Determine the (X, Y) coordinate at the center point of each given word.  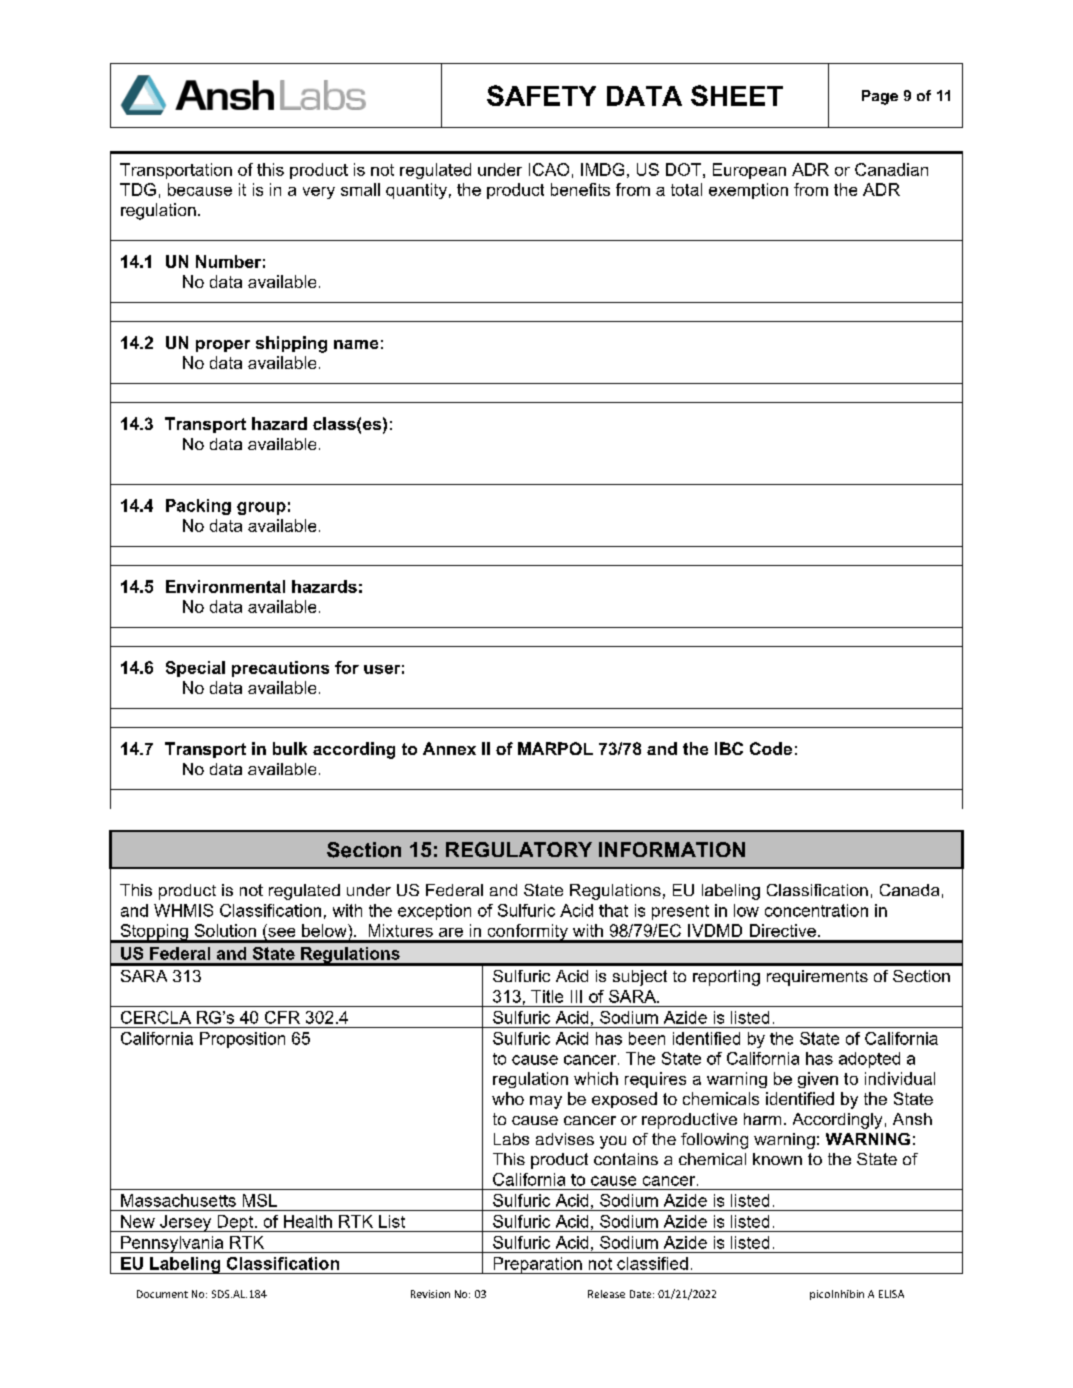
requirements (817, 978)
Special (195, 669)
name (356, 344)
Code (771, 748)
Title (547, 996)
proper (223, 346)
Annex (449, 748)
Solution (225, 930)
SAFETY (541, 95)
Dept (235, 1223)
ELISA (891, 1294)
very (319, 193)
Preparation (537, 1265)
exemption (748, 191)
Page (880, 97)
